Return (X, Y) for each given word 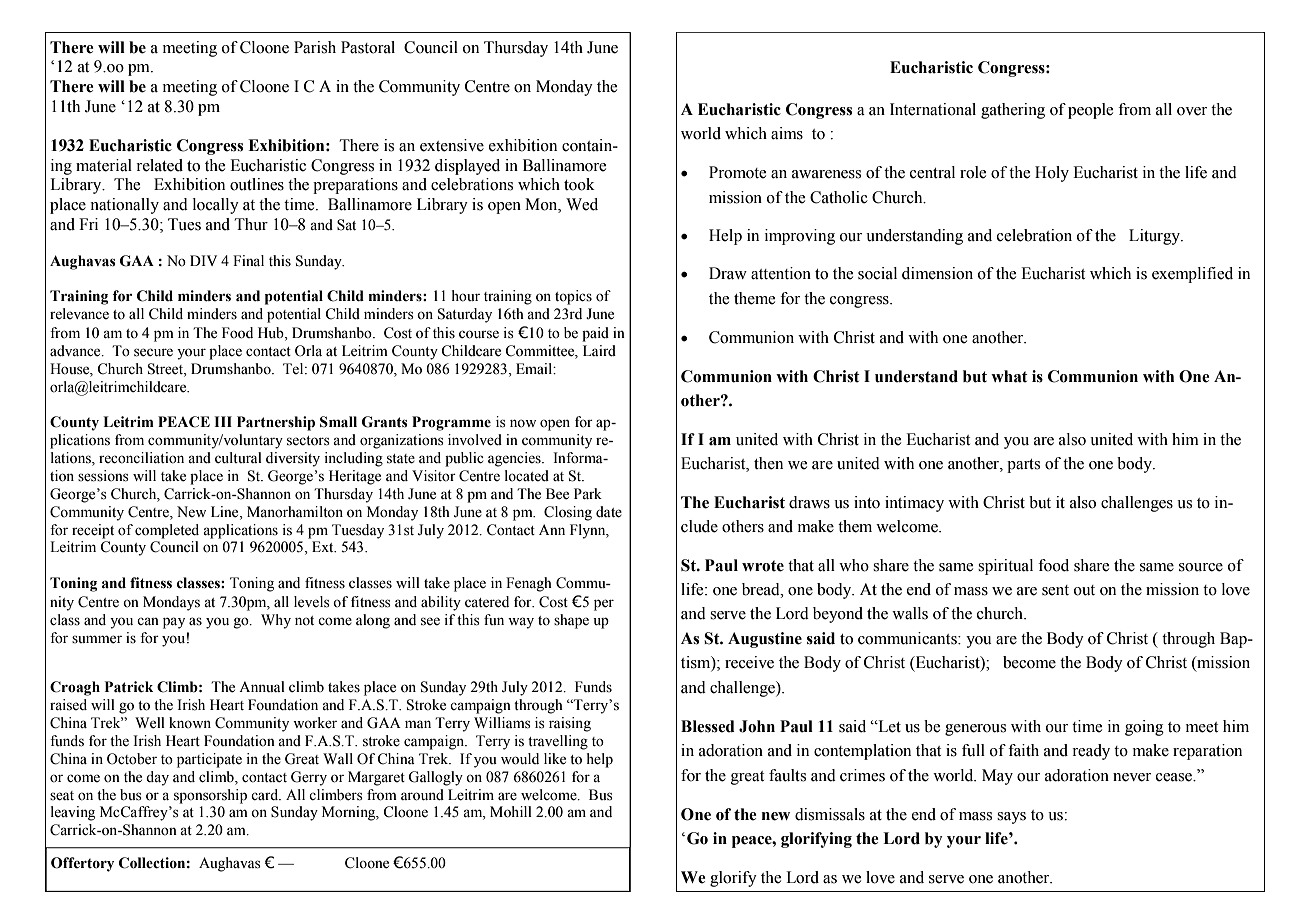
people (1090, 111)
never (1132, 777)
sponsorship (210, 796)
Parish (315, 47)
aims (787, 133)
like (555, 759)
